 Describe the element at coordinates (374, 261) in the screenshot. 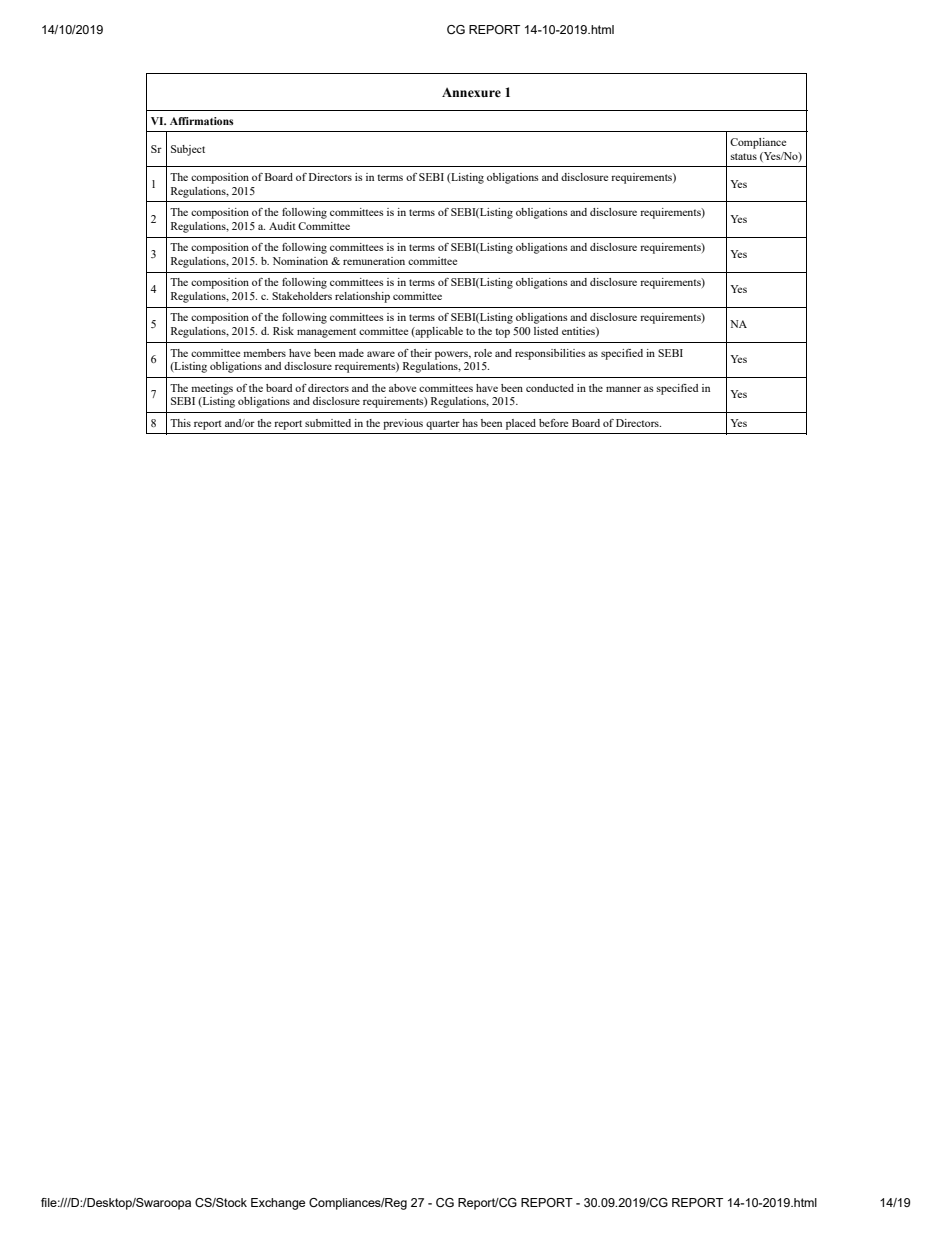

I see `remuneration` at that location.
